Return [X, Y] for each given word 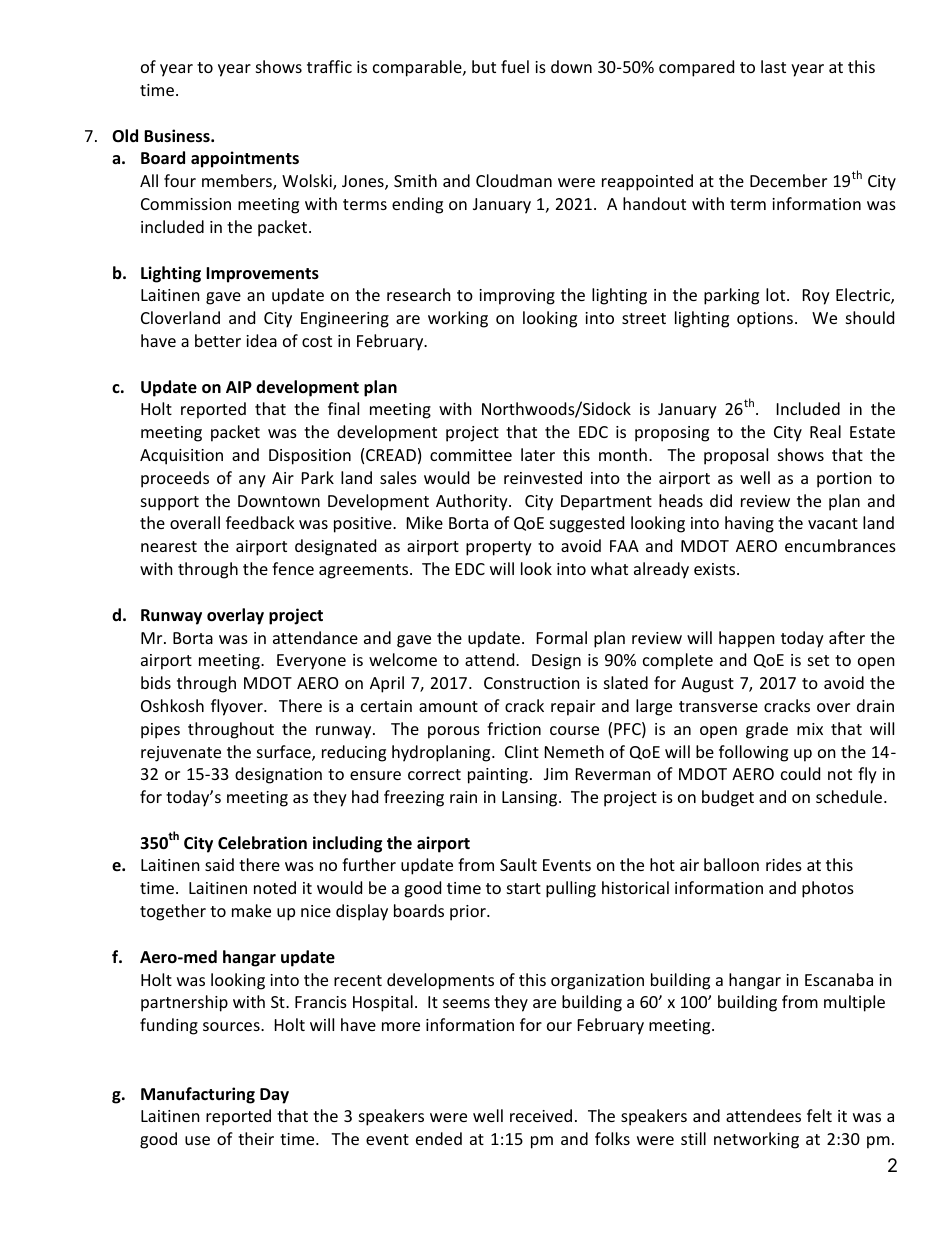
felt [819, 1115]
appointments [245, 159]
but [484, 66]
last [773, 66]
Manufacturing [198, 1095]
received [541, 1115]
